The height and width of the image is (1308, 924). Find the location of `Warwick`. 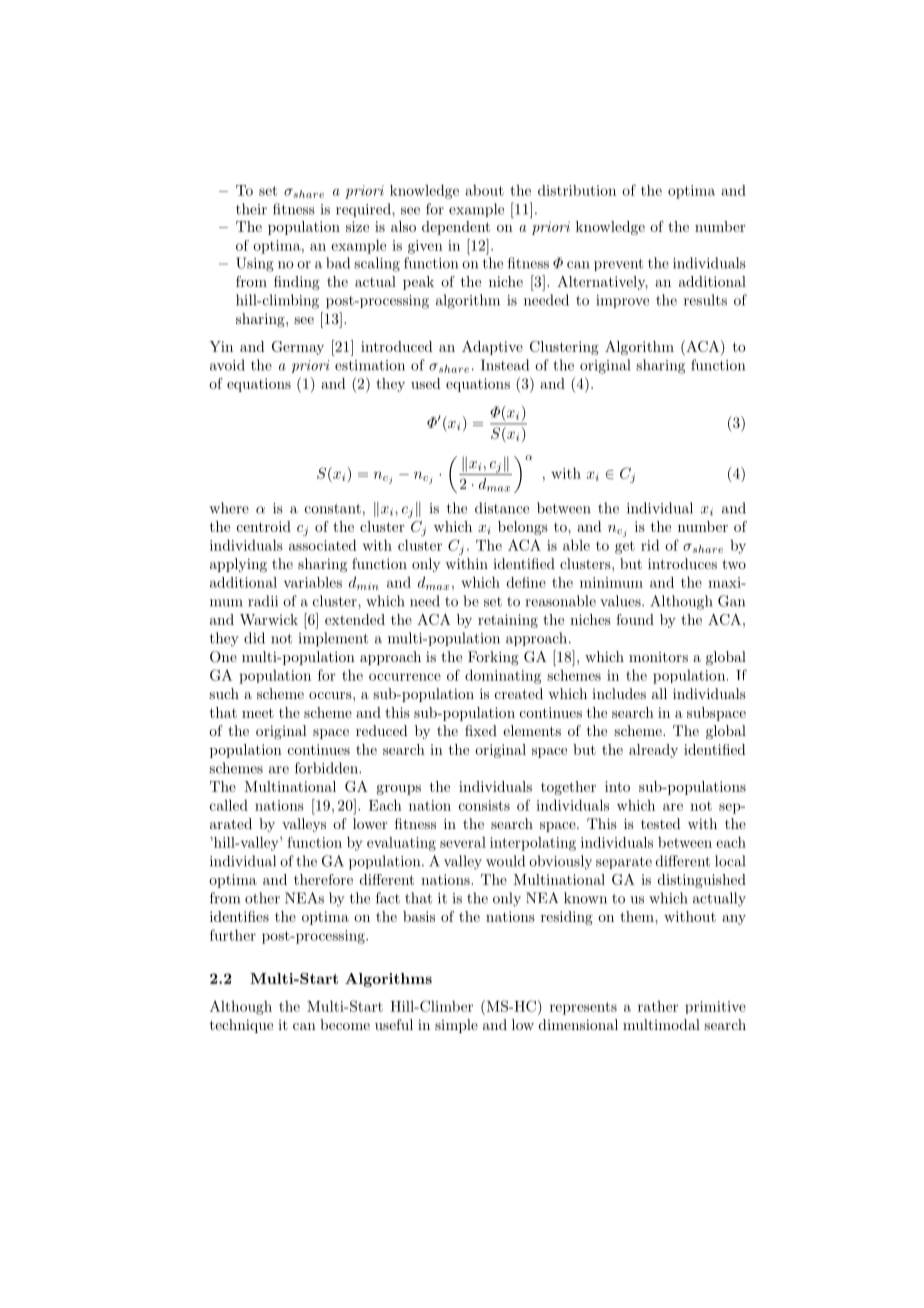

Warwick is located at coordinates (269, 619).
